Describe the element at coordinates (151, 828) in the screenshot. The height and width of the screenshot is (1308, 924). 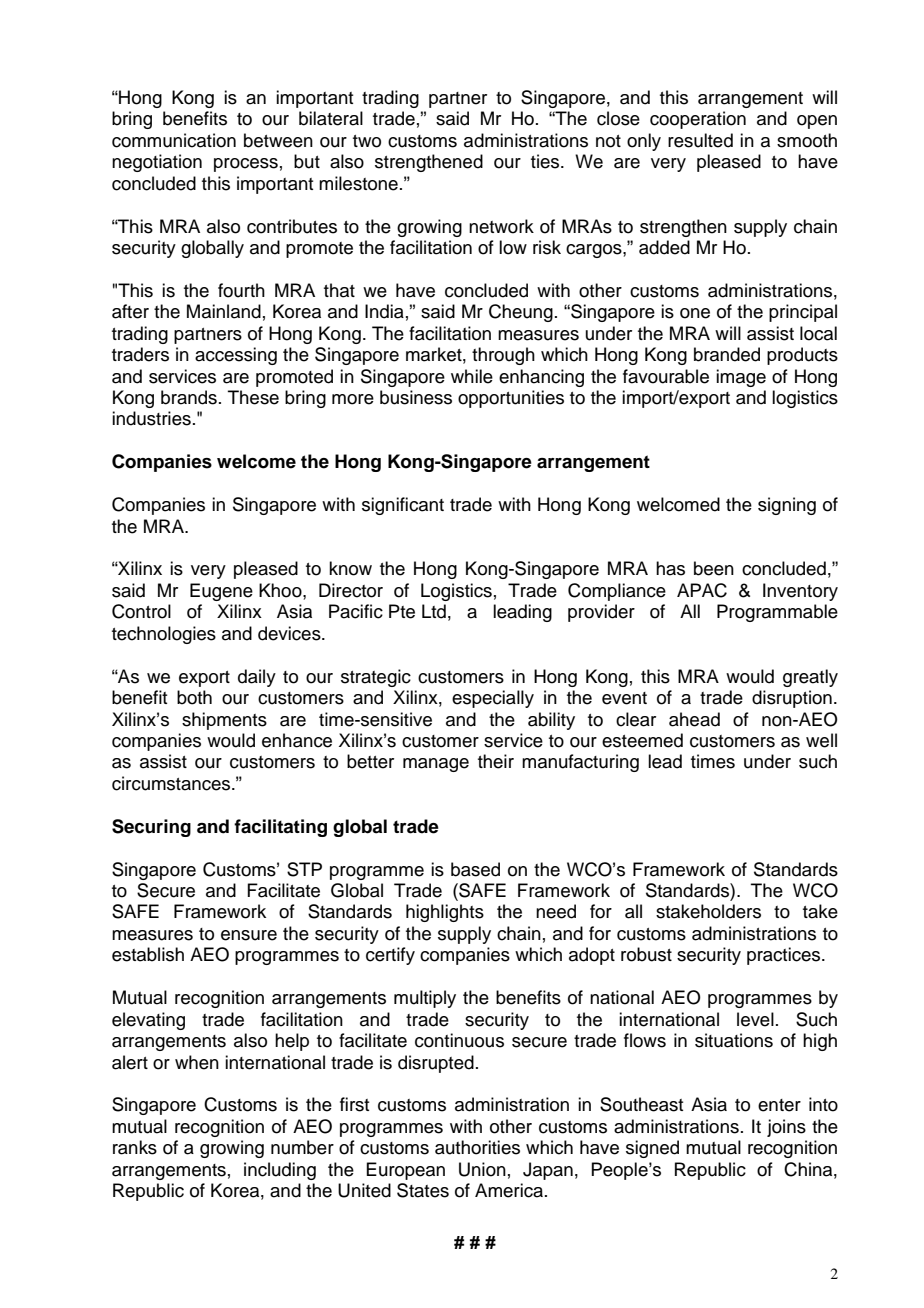
I see `Securing` at that location.
